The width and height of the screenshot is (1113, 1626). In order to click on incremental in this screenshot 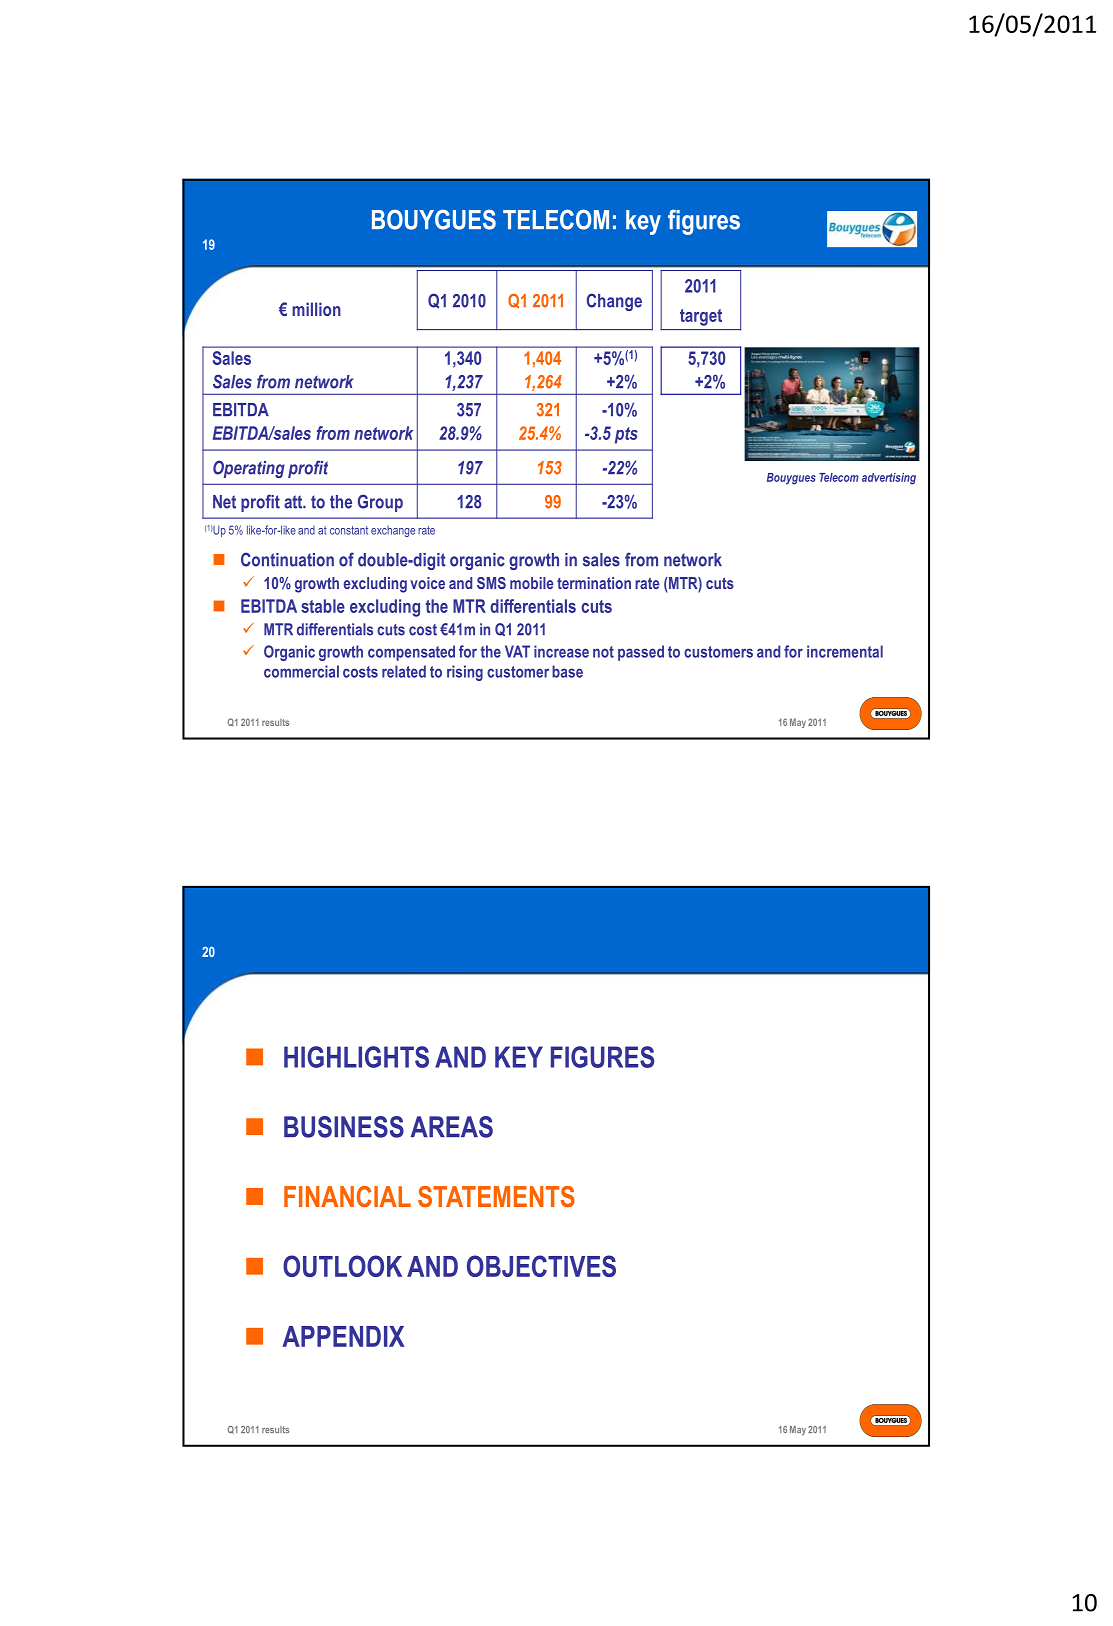, I will do `click(845, 651)`.
